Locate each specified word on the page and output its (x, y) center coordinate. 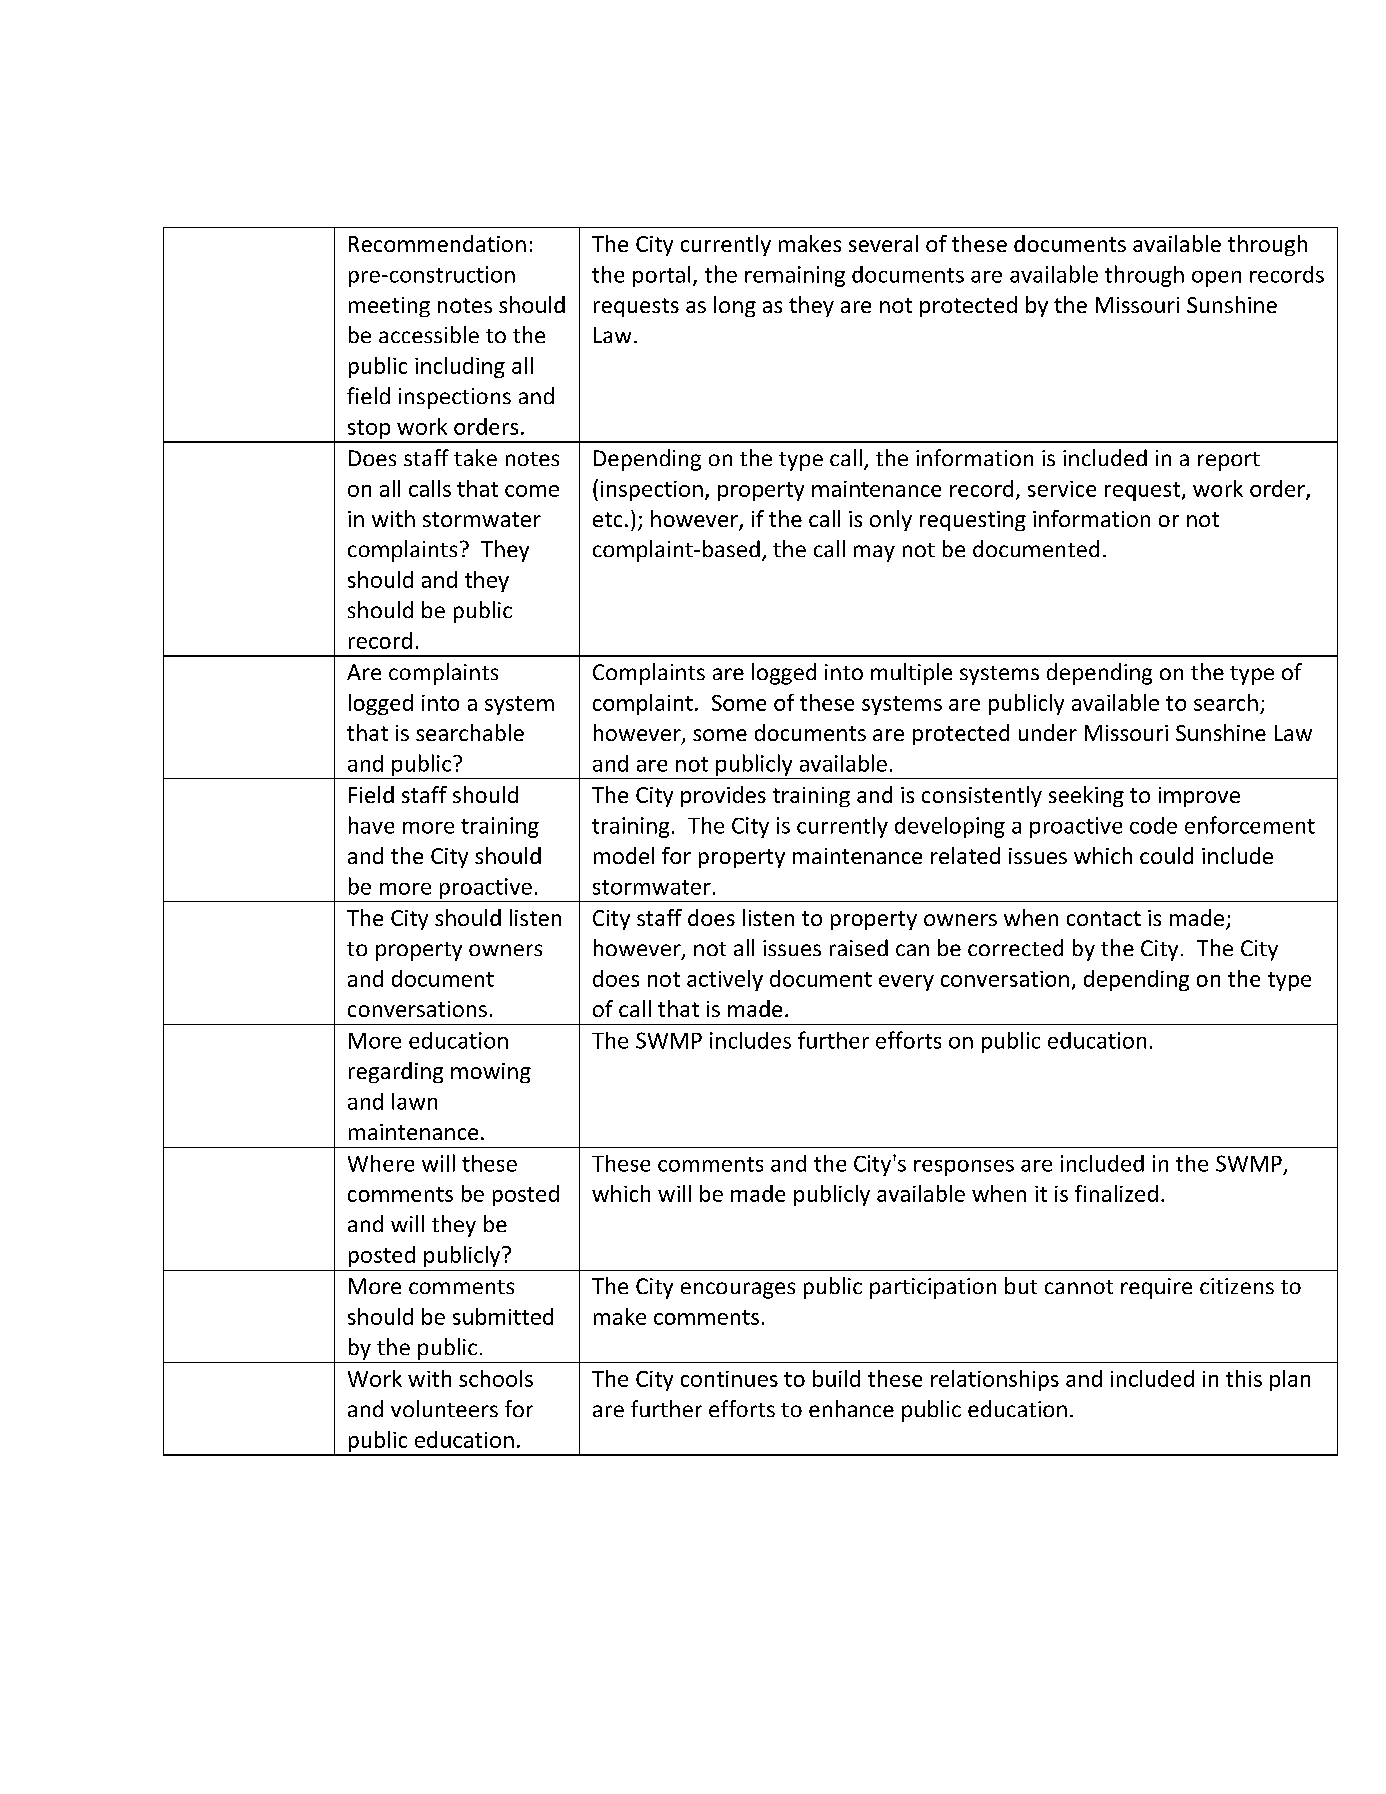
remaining (795, 276)
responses (964, 1168)
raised (859, 947)
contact (1104, 918)
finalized (1116, 1193)
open (1216, 279)
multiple (911, 674)
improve (1199, 797)
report (1229, 461)
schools (496, 1378)
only (891, 520)
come (532, 491)
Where (381, 1163)
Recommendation (437, 243)
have (371, 825)
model (624, 855)
